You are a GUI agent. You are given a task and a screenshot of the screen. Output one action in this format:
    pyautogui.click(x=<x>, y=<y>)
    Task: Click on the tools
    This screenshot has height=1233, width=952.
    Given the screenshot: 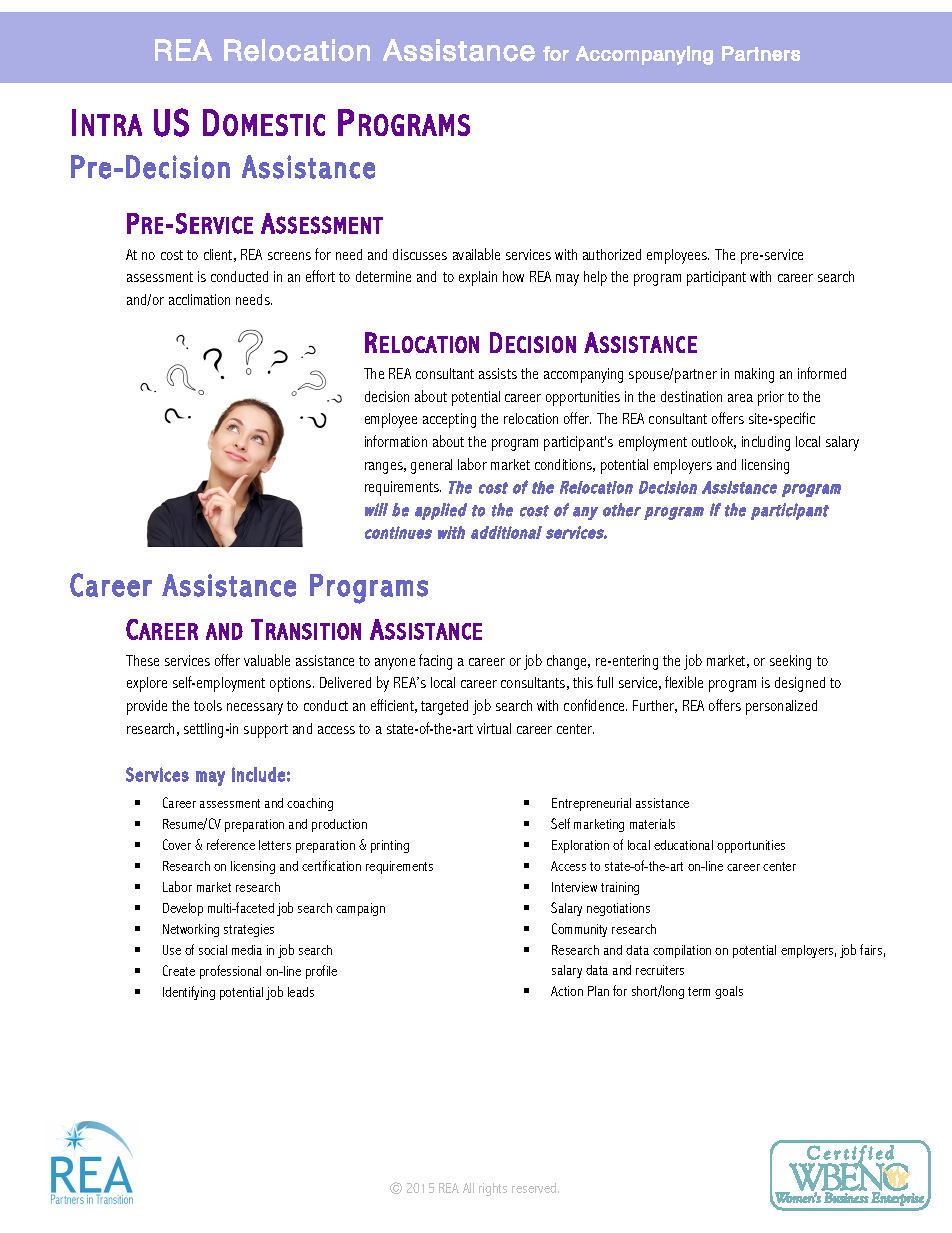 What is the action you would take?
    pyautogui.click(x=208, y=705)
